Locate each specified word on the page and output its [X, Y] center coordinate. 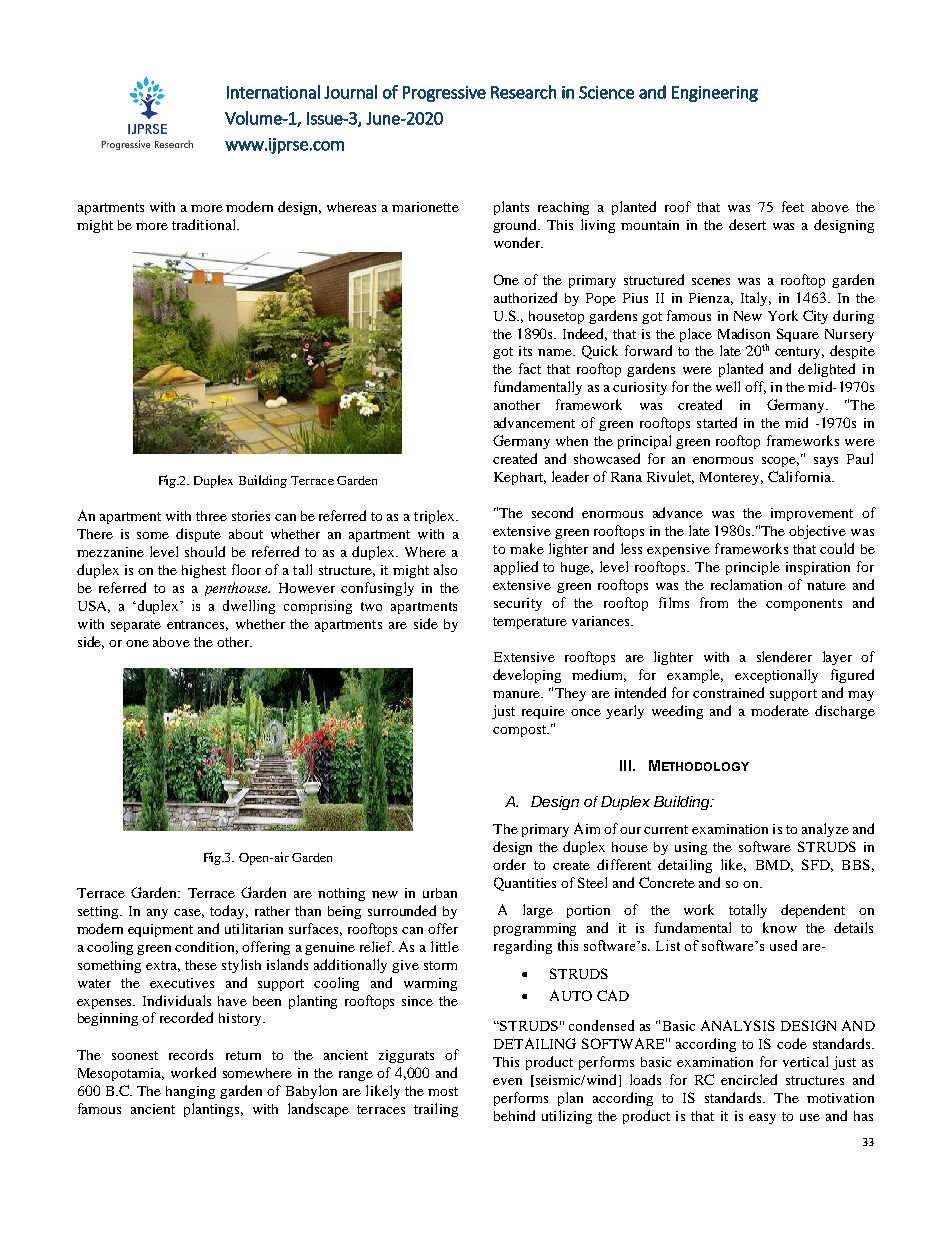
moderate [780, 710]
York [783, 315]
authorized [525, 297]
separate [136, 626]
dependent [813, 911]
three [211, 516]
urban [440, 893]
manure [517, 694]
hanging [190, 1092]
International [273, 92]
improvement [812, 514]
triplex [435, 517]
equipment [160, 930]
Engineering [715, 94]
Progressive [444, 94]
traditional [205, 224]
